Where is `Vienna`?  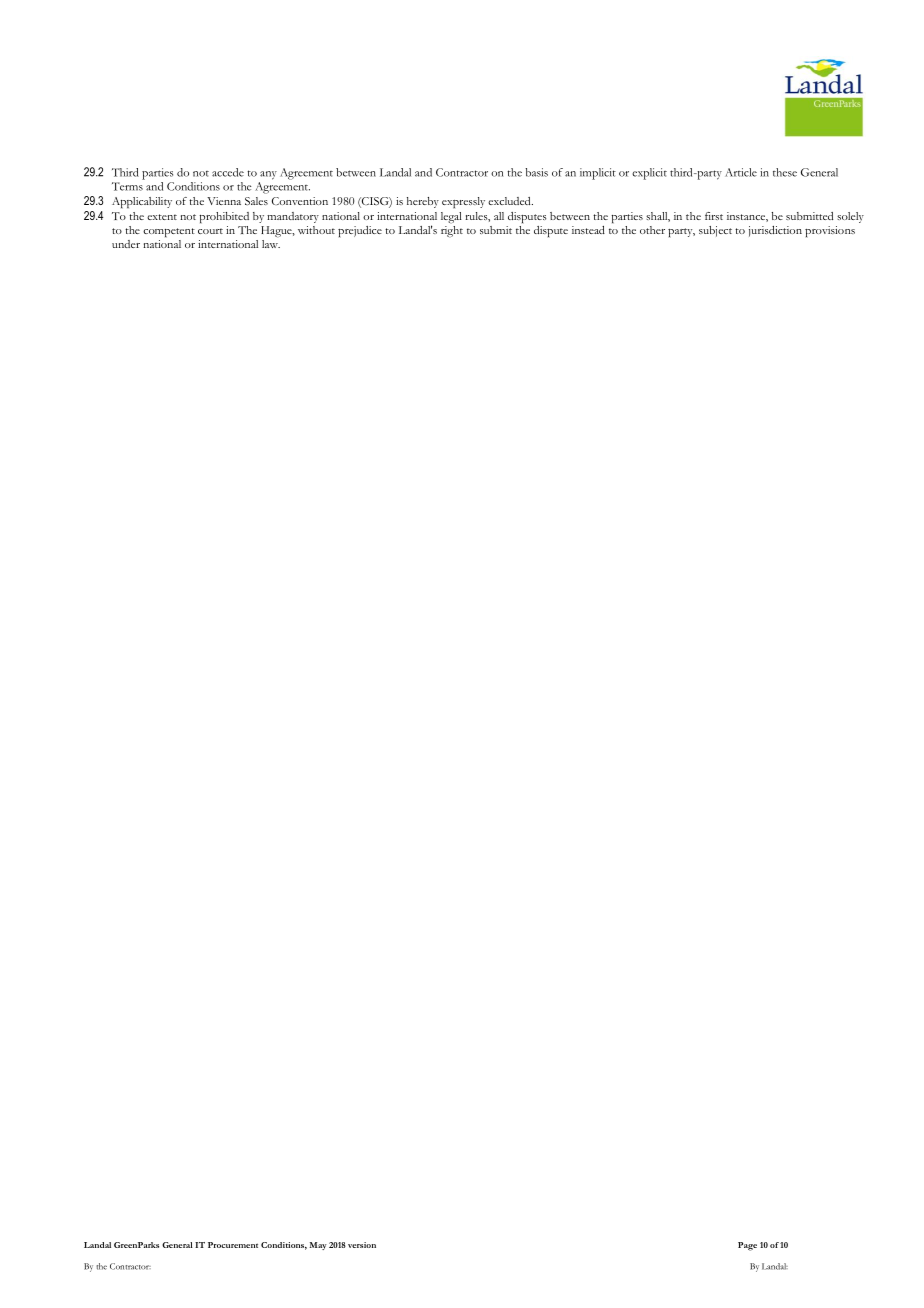 Vienna is located at coordinates (224, 201).
